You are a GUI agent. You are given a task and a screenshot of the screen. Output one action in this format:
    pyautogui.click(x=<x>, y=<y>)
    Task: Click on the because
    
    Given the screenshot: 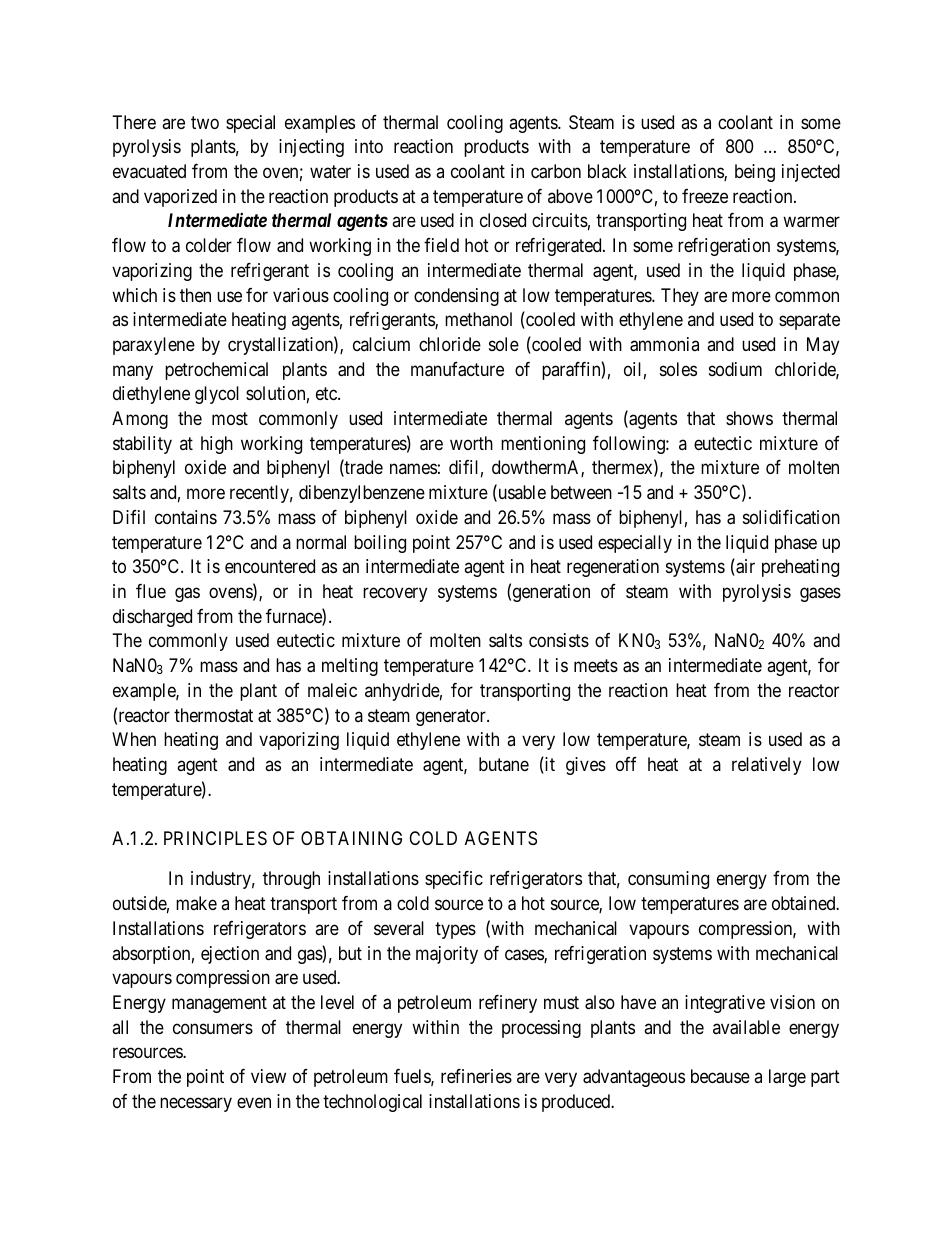 What is the action you would take?
    pyautogui.click(x=720, y=1076)
